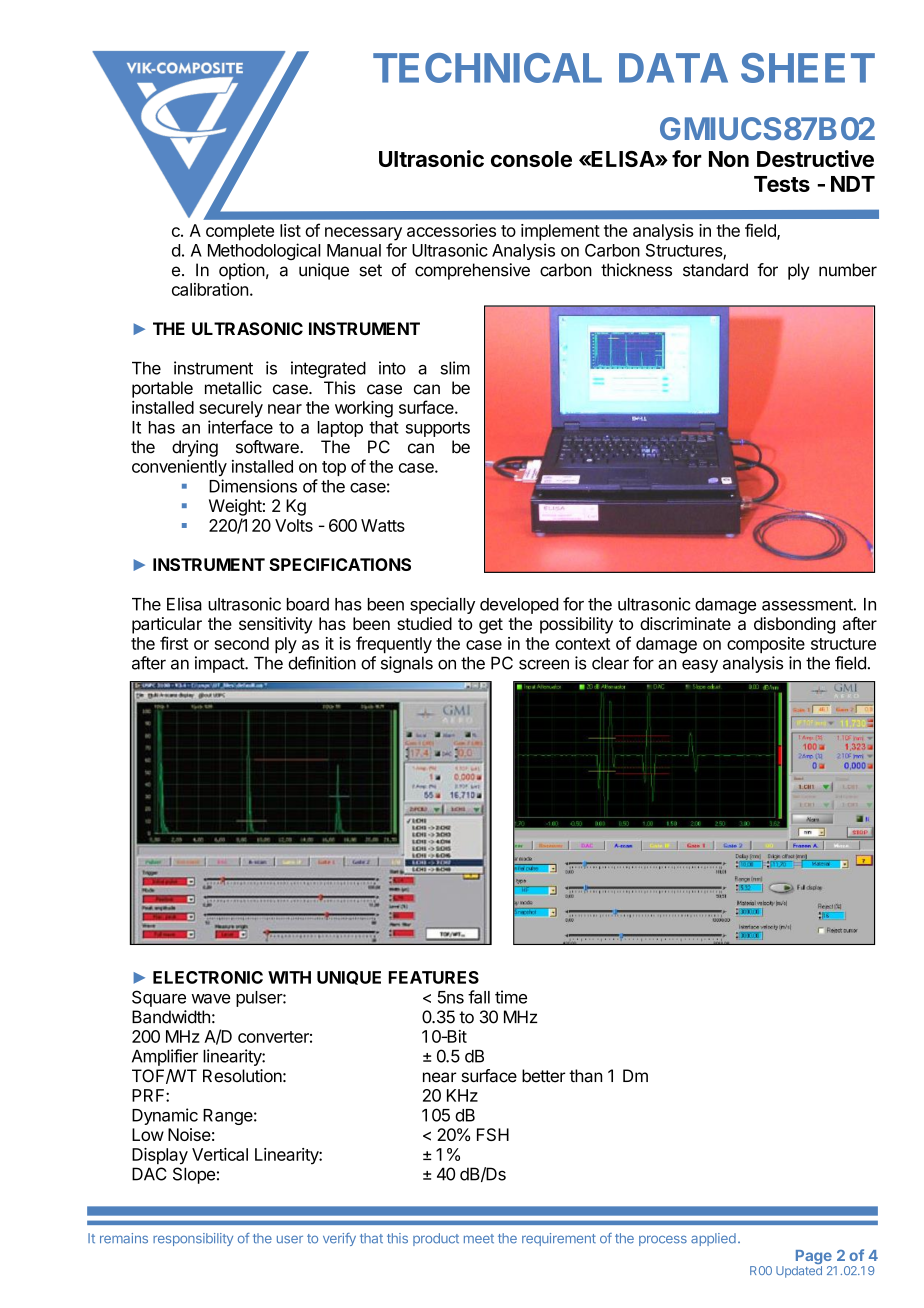 The image size is (924, 1308). What do you see at coordinates (193, 1239) in the image?
I see `responsibility` at bounding box center [193, 1239].
